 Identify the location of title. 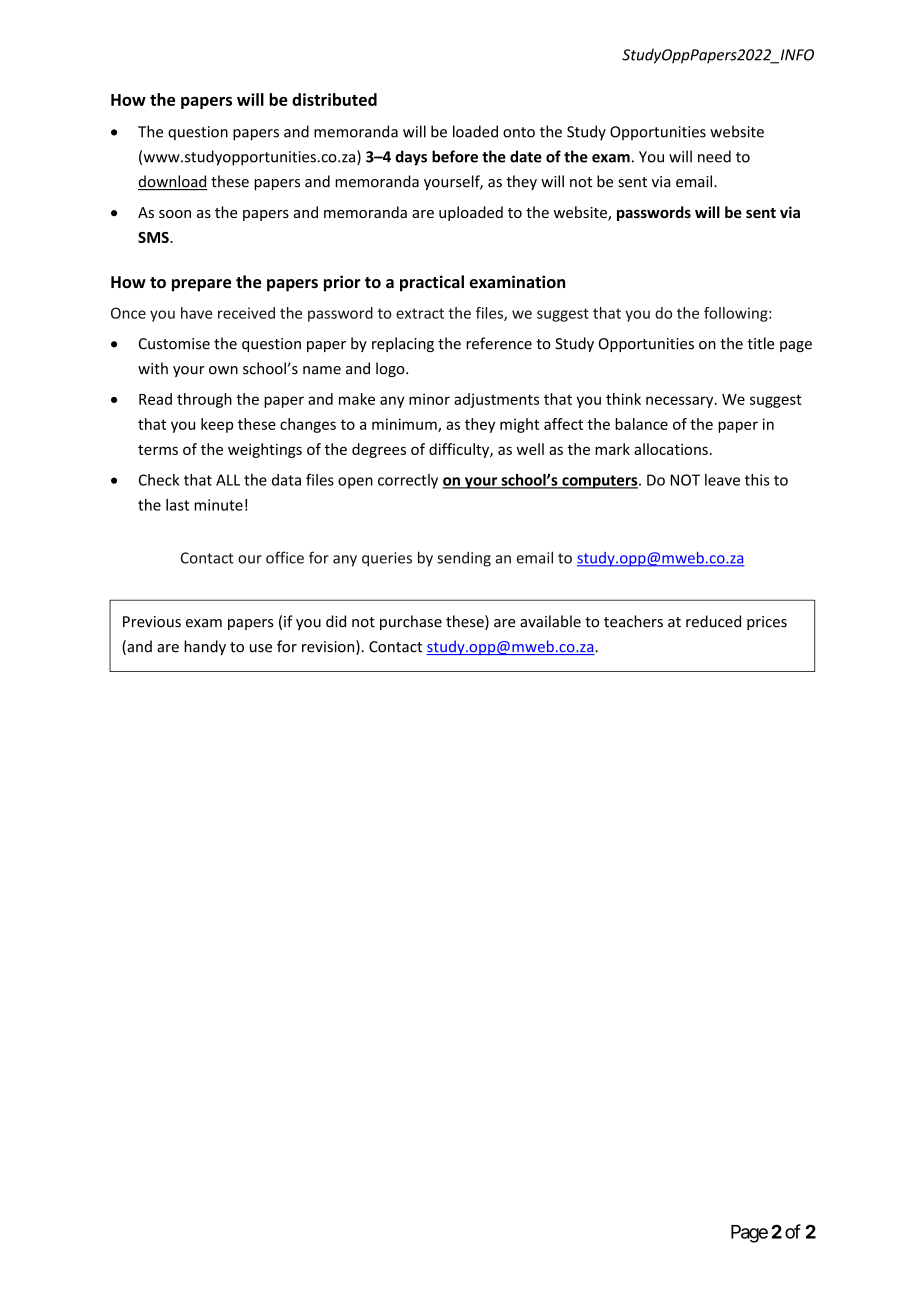
(760, 343).
